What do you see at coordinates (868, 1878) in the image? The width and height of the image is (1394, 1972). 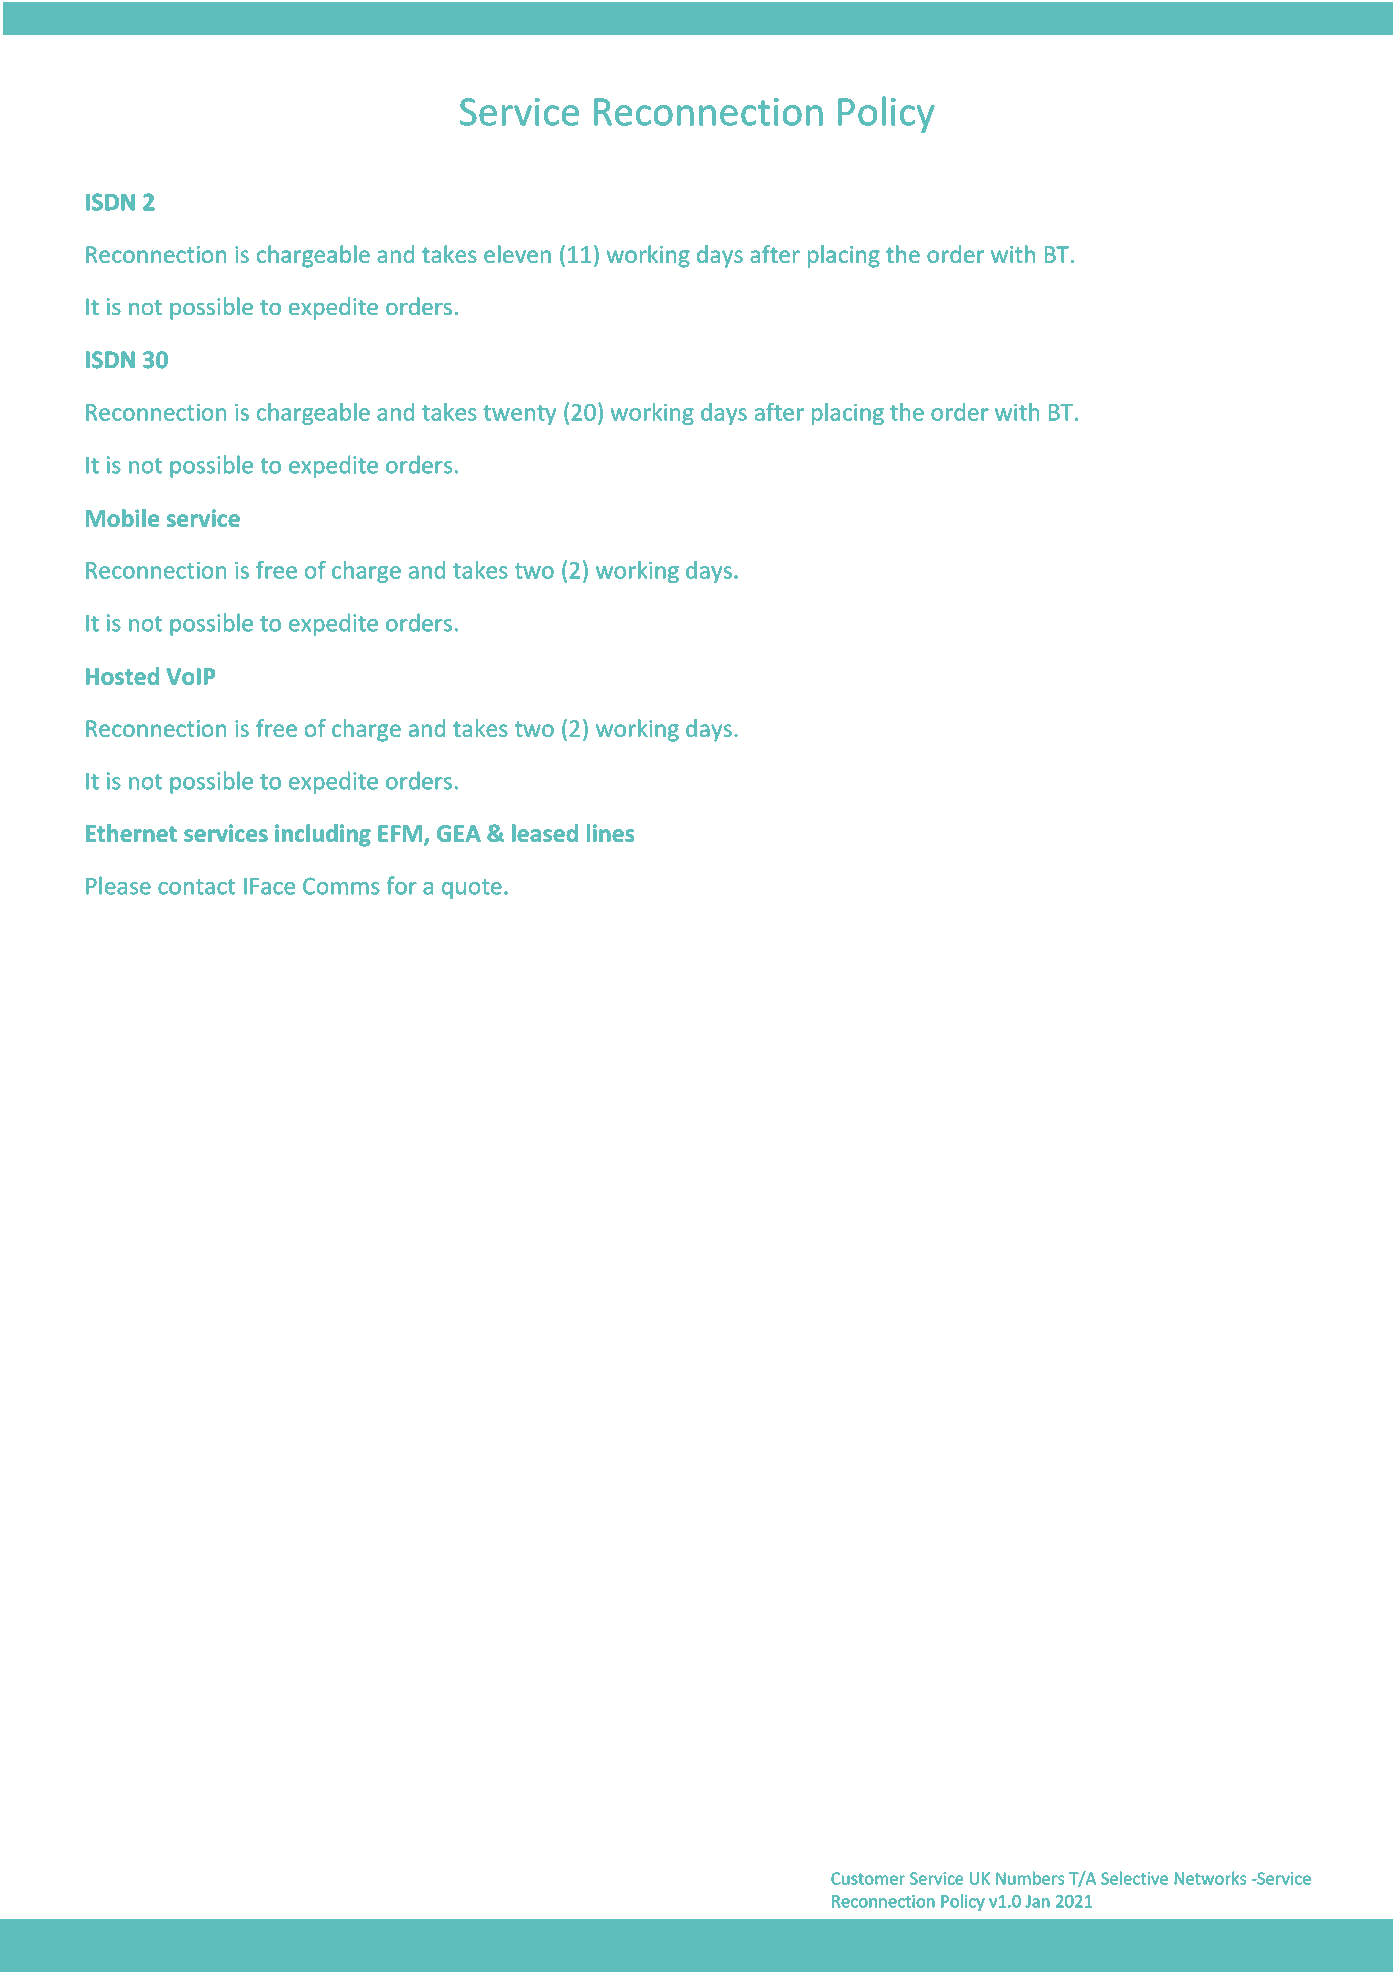 I see `Customer` at bounding box center [868, 1878].
